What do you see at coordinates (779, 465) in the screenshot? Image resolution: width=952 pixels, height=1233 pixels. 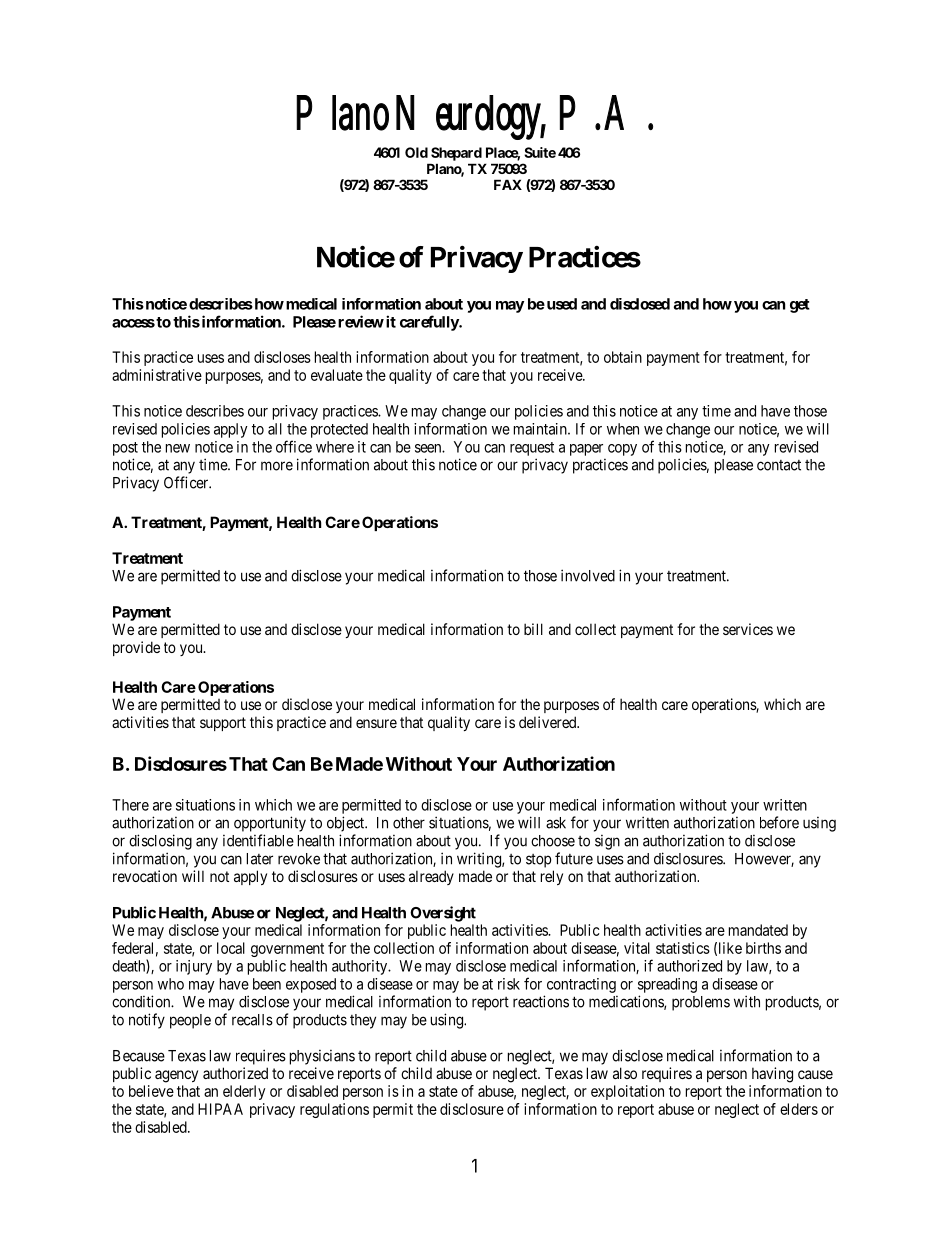 I see `contact` at bounding box center [779, 465].
